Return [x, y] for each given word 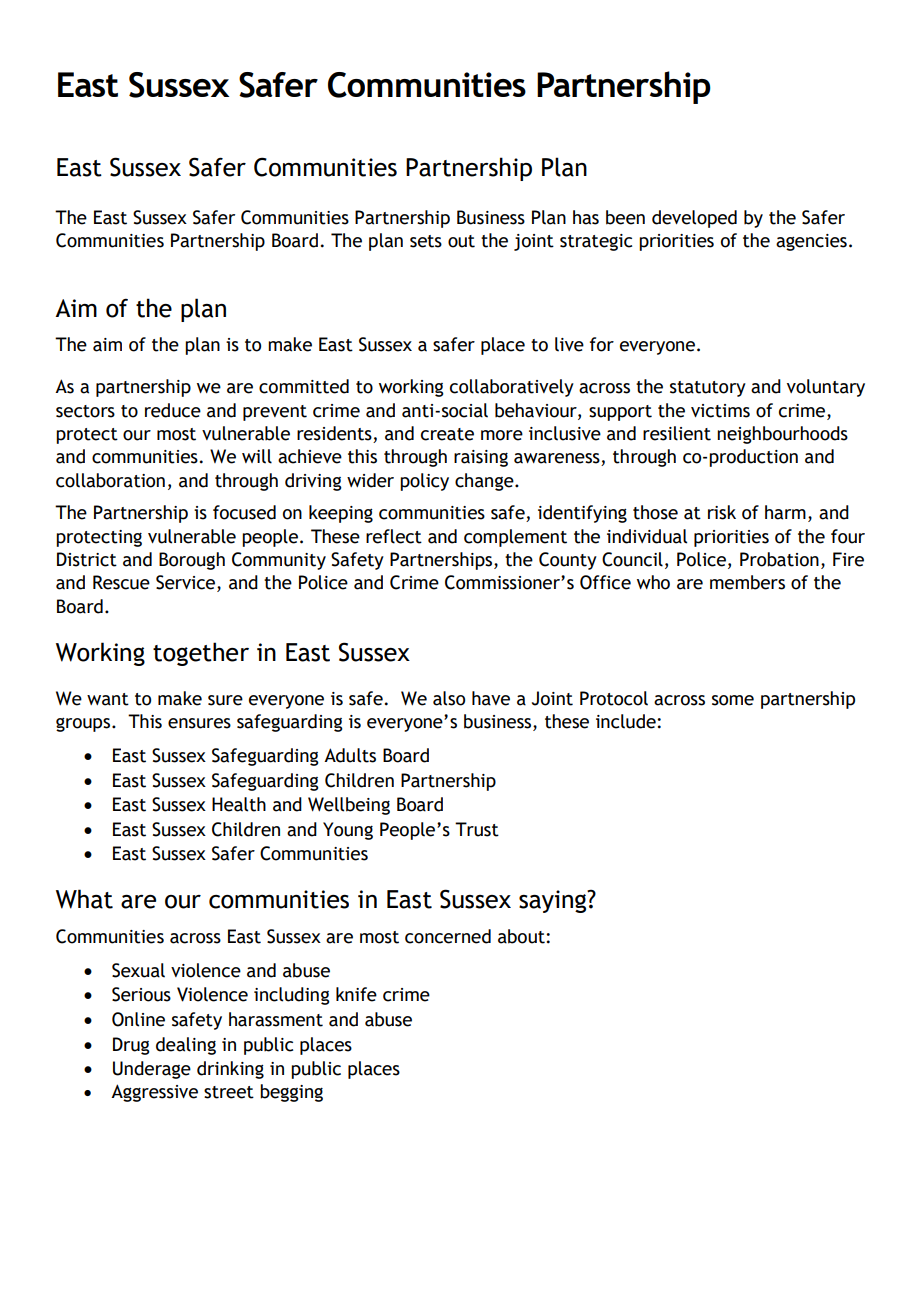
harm [785, 512]
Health [239, 804]
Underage [152, 1070]
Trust [477, 829]
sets [426, 241]
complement [515, 538]
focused [244, 512]
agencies [811, 242]
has [586, 217]
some [733, 700]
